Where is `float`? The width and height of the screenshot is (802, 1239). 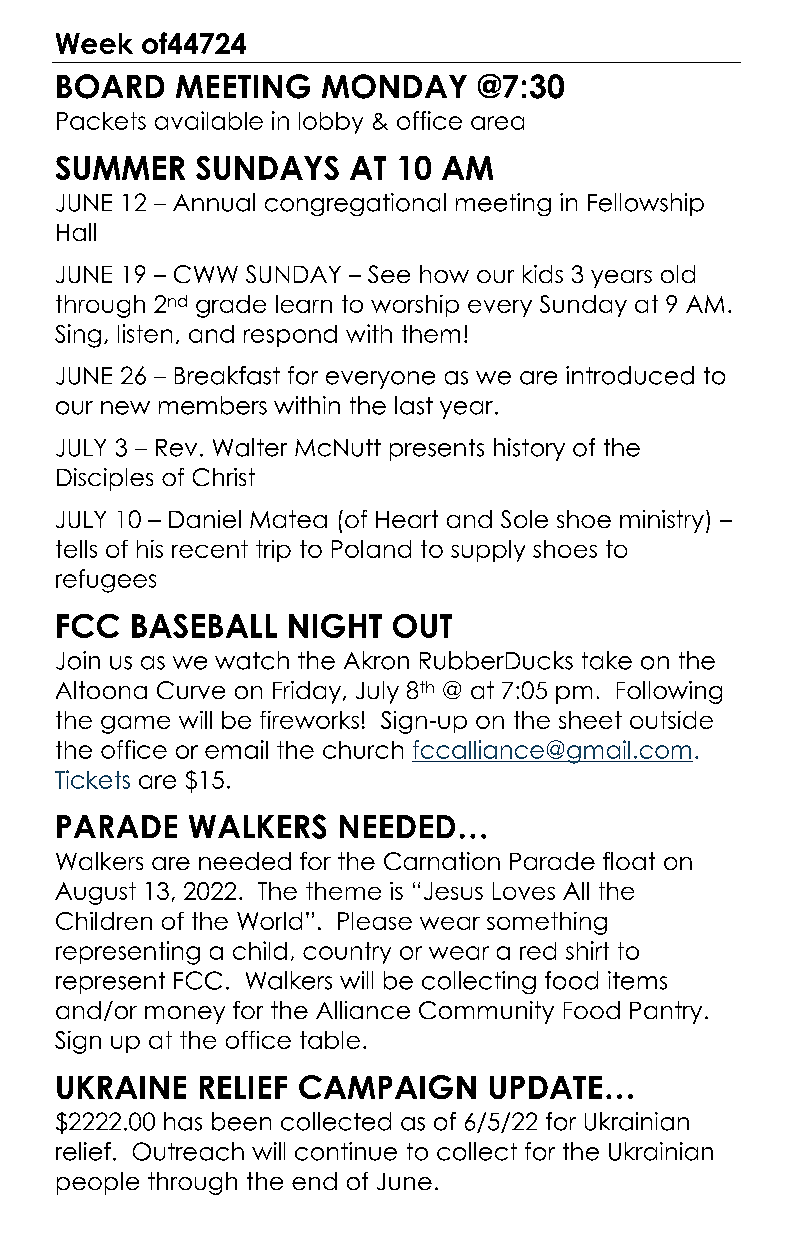
float is located at coordinates (629, 861).
